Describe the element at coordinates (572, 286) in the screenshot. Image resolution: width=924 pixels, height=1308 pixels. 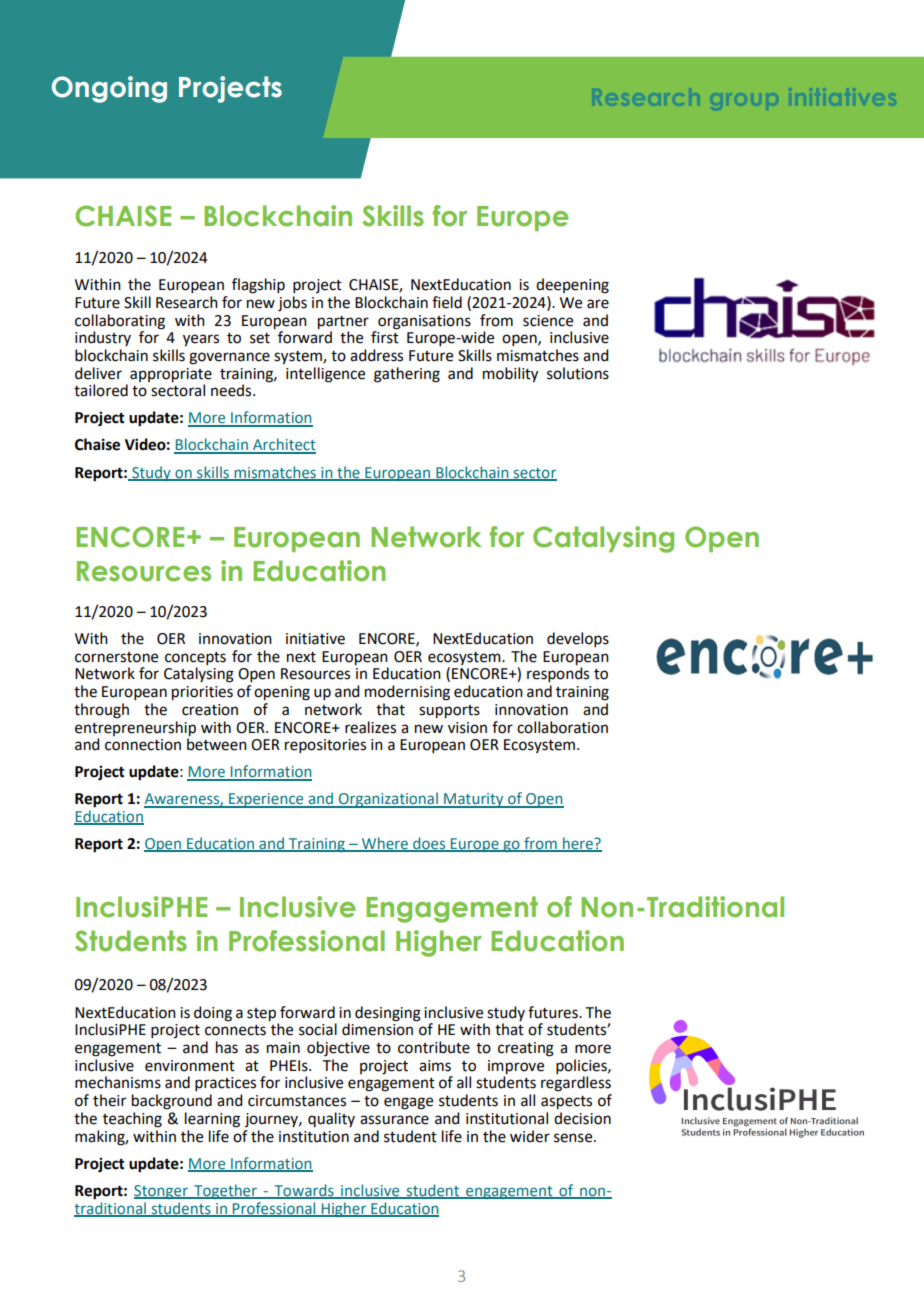
I see `deepening` at that location.
